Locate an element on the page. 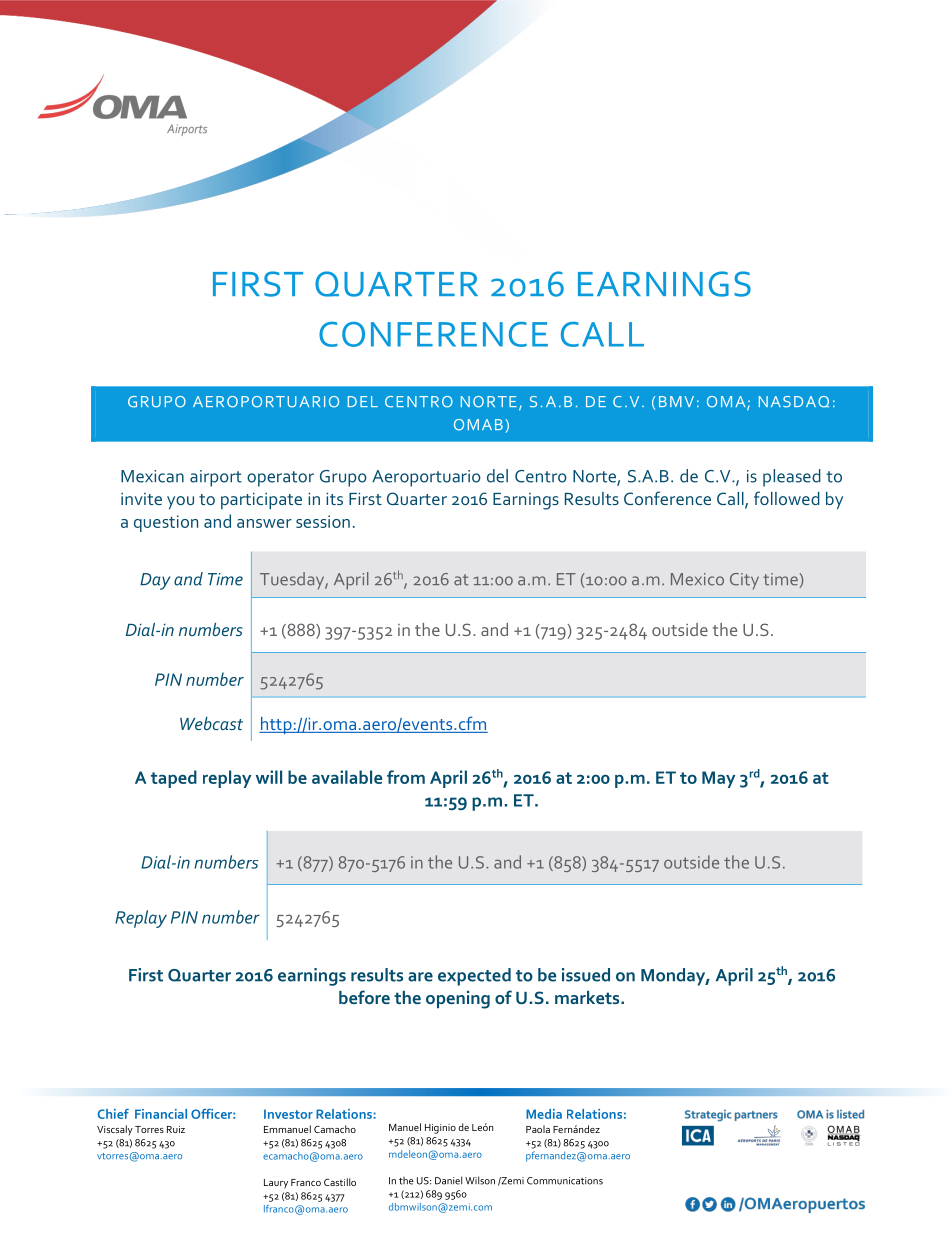 This document has height=1233, width=952. City is located at coordinates (744, 581).
